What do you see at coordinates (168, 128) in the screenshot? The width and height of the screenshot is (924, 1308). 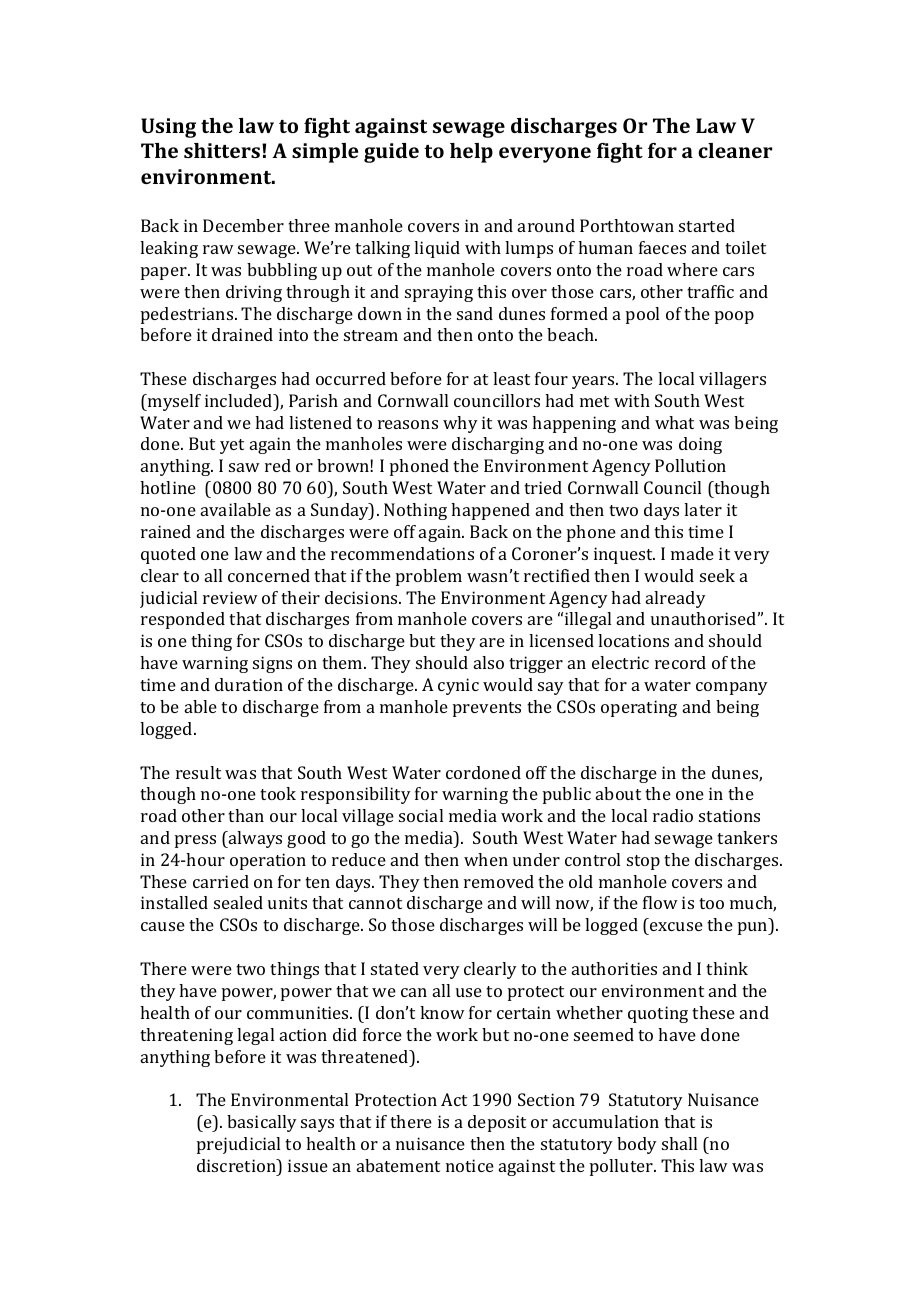 I see `Using` at bounding box center [168, 128].
